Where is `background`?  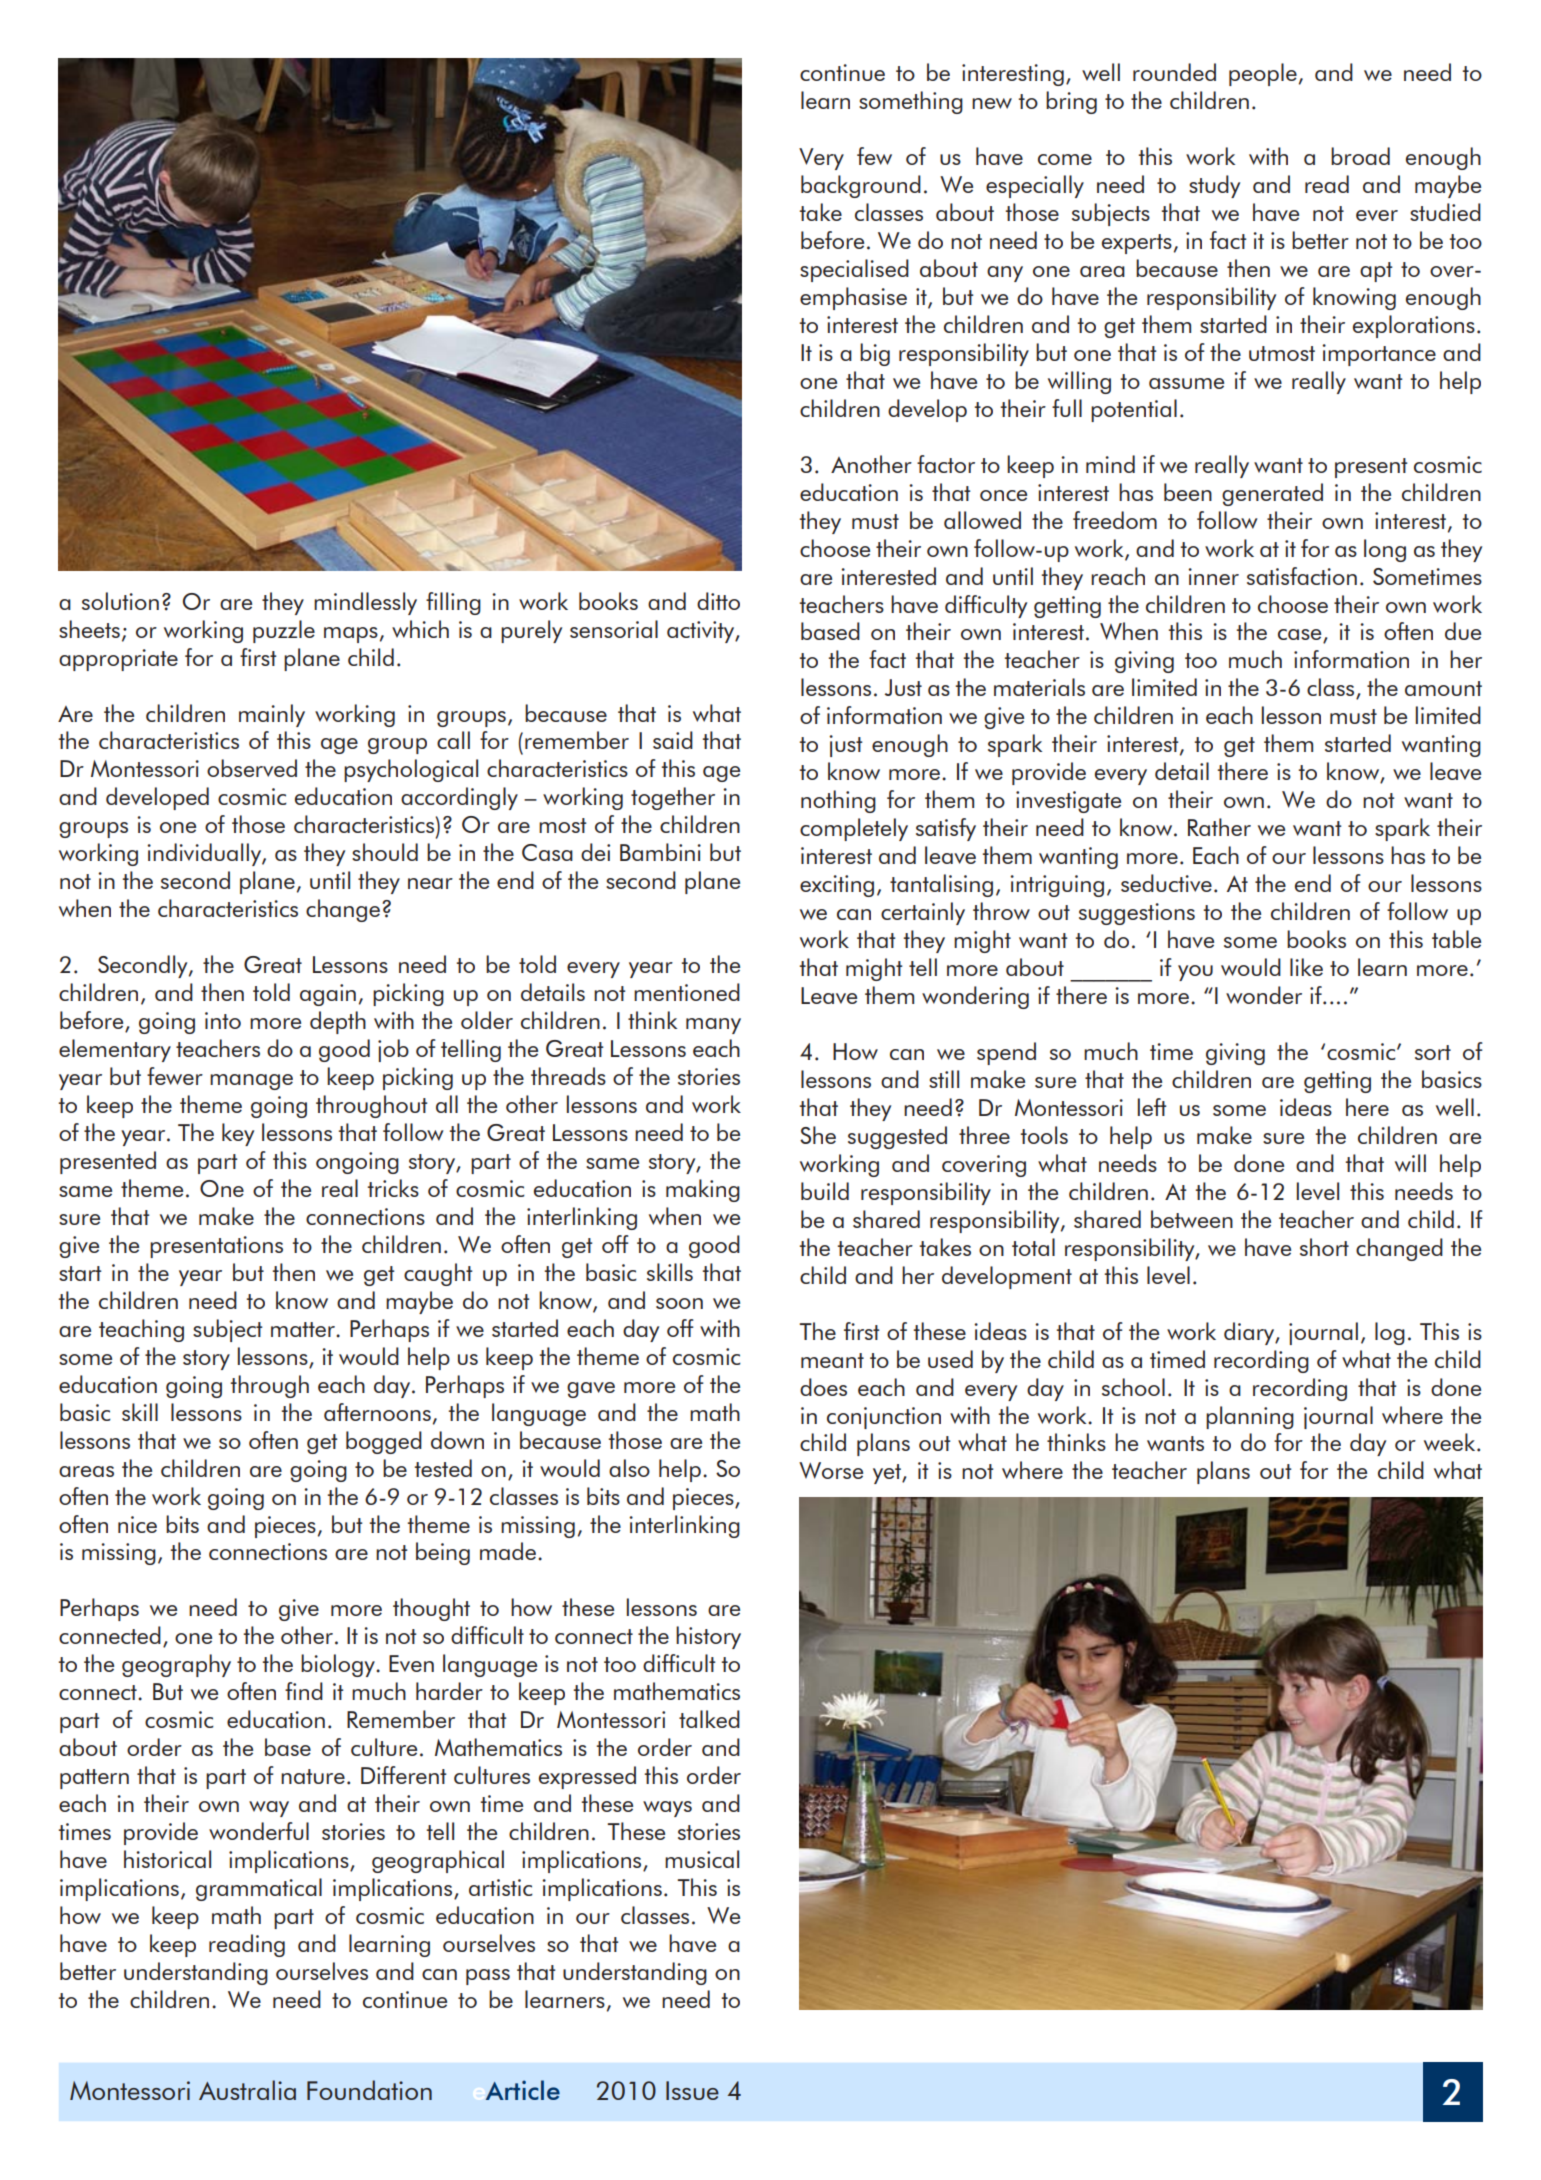
background is located at coordinates (861, 186).
